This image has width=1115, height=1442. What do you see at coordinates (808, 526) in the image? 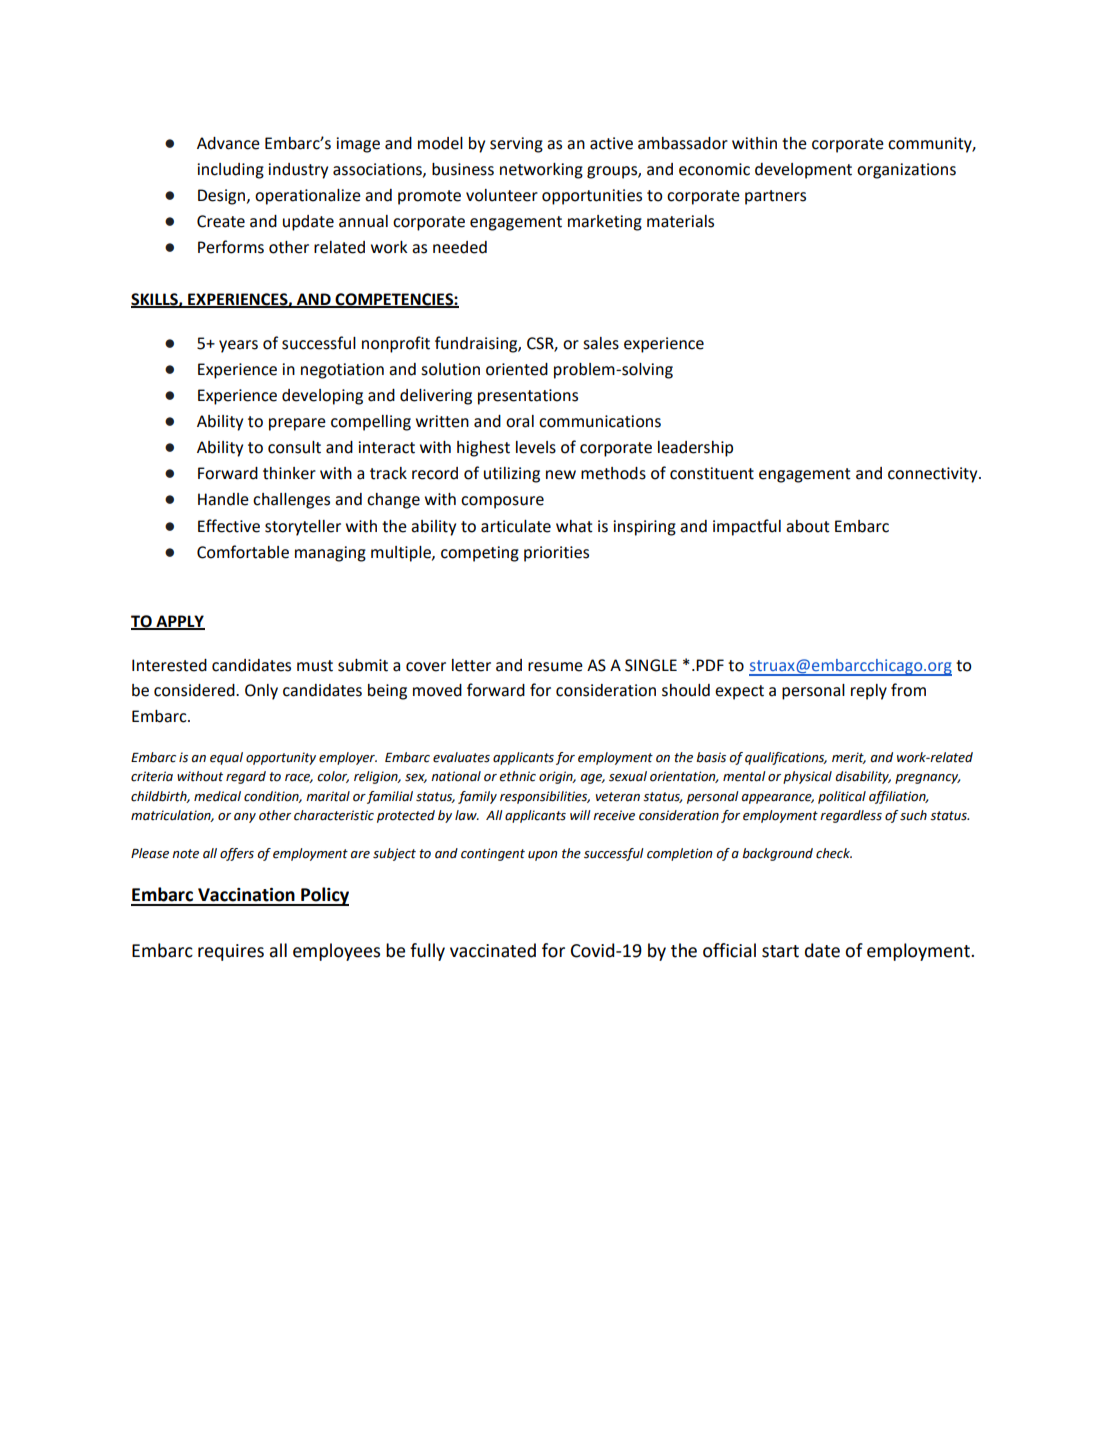
I see `about` at bounding box center [808, 526].
